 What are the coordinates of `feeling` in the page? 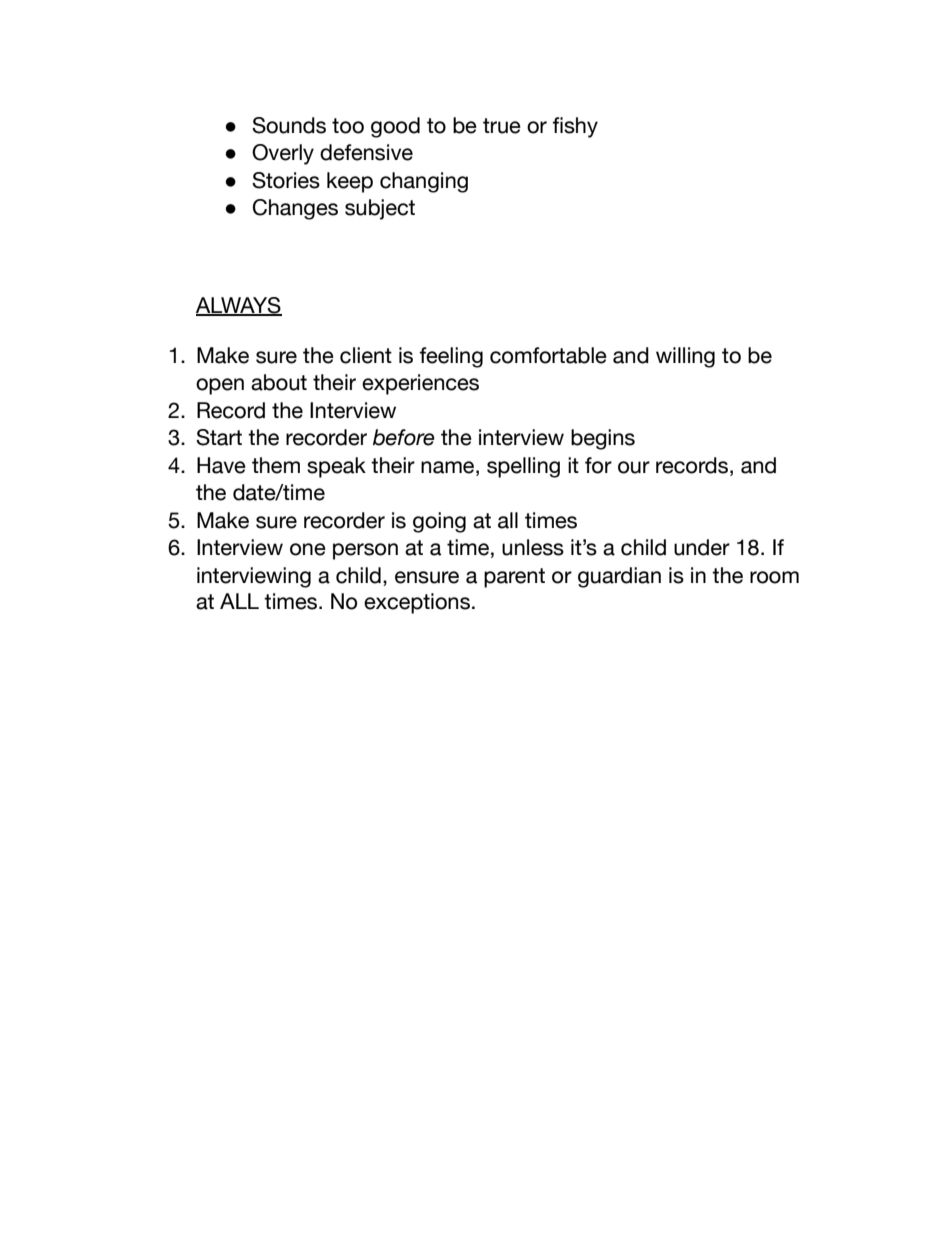 It's located at (451, 357).
